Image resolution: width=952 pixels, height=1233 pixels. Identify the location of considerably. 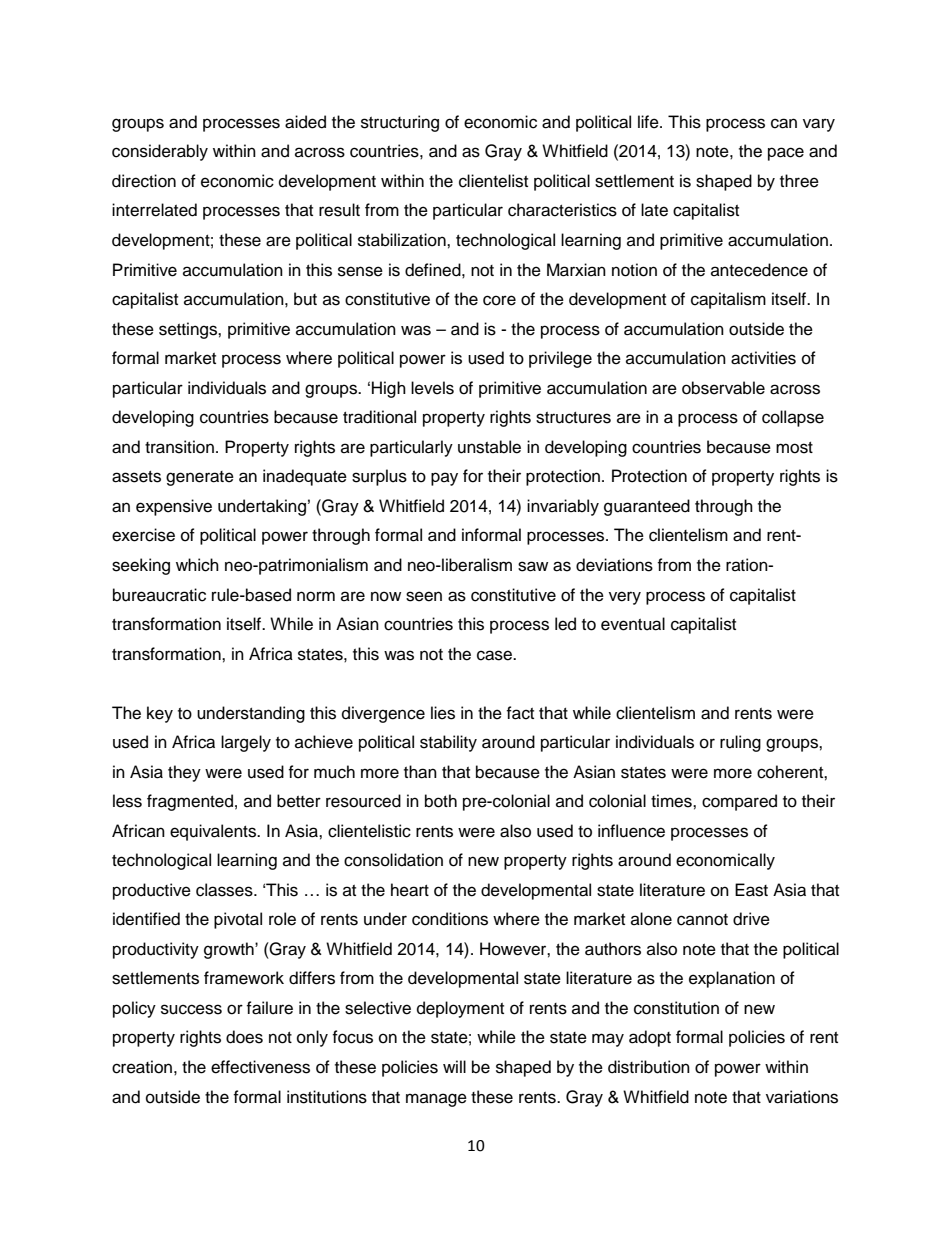
(160, 152).
